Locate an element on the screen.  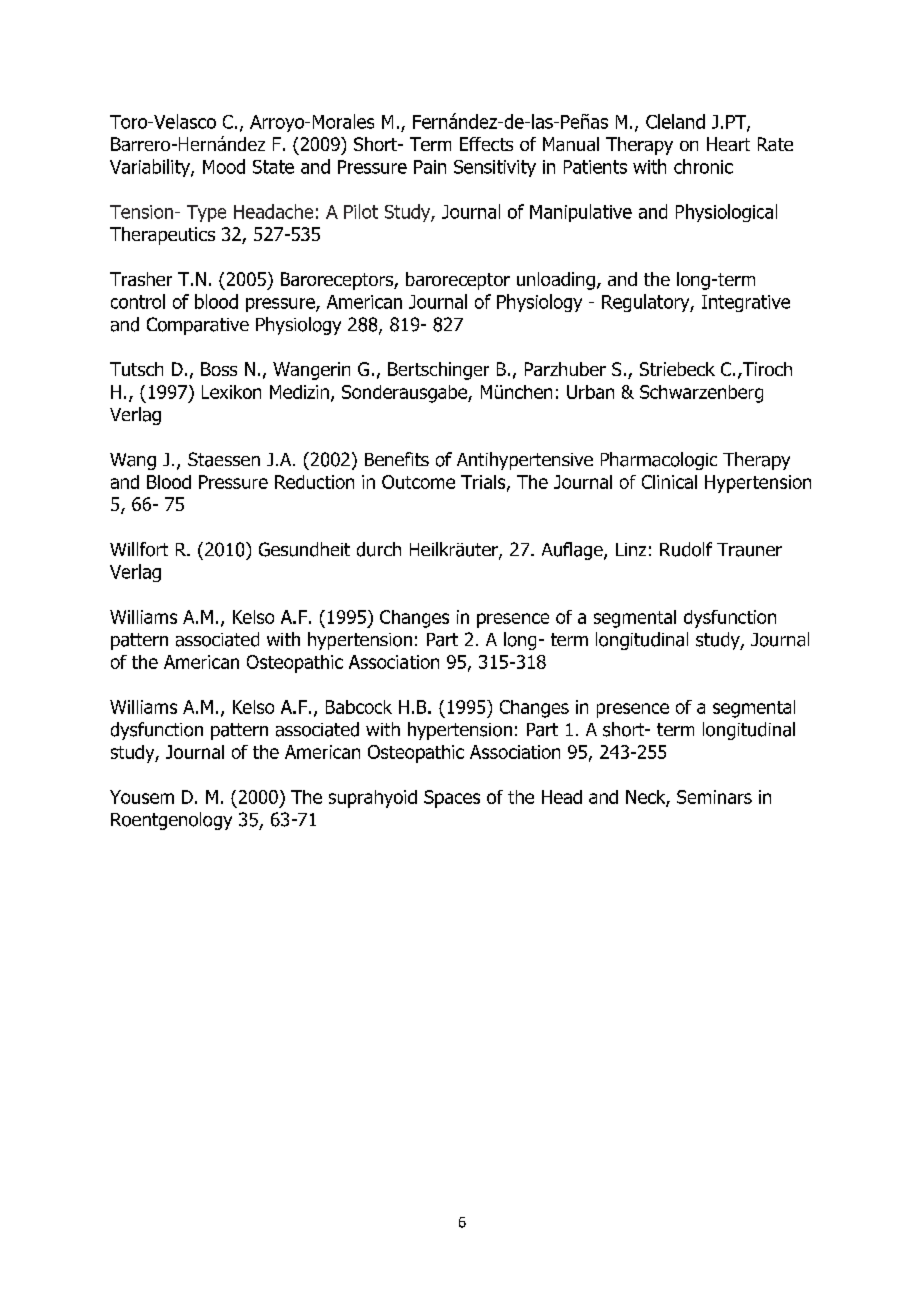
Pain is located at coordinates (430, 167).
